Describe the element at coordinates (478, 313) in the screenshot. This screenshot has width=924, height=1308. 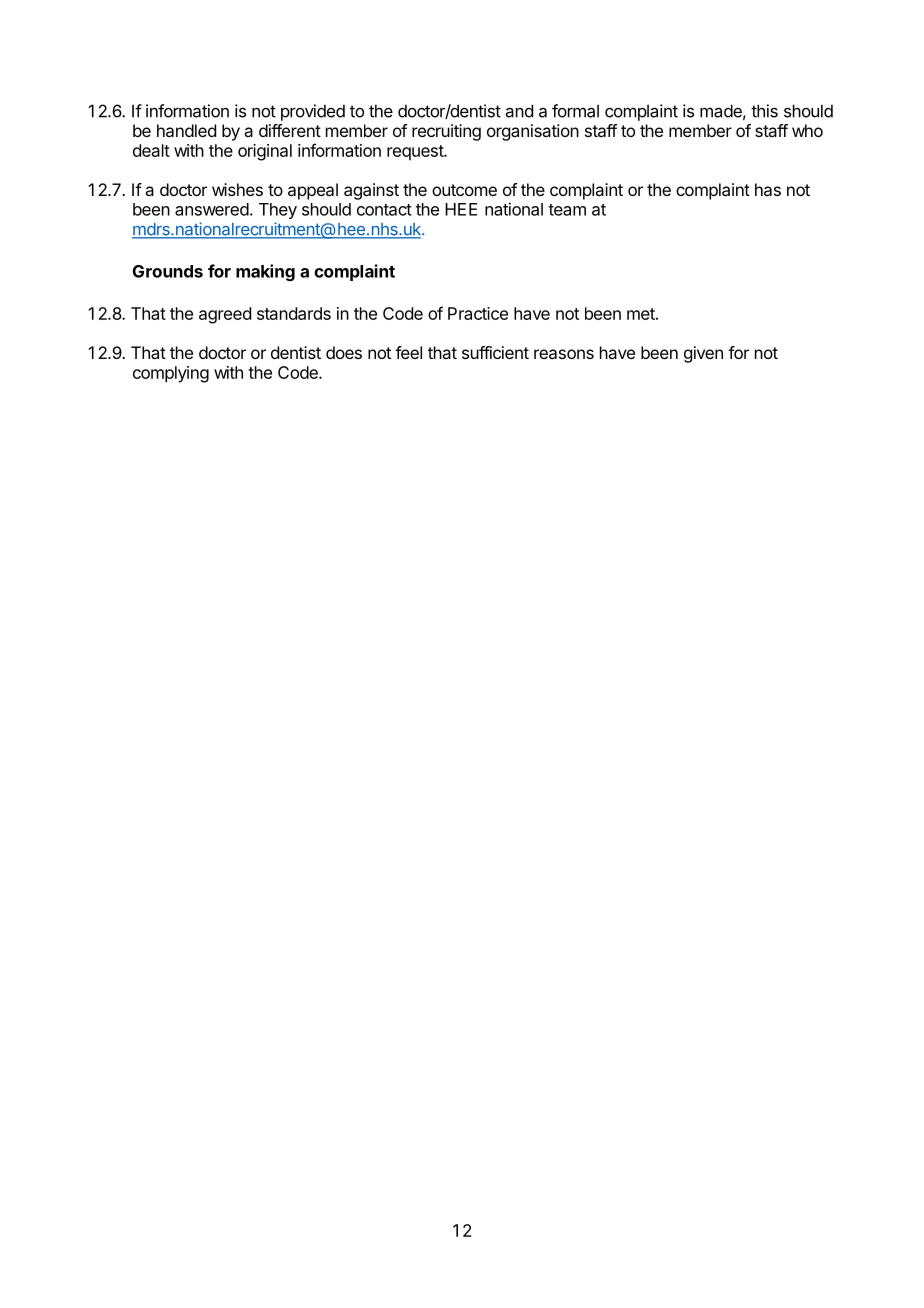
I see `Practice` at that location.
